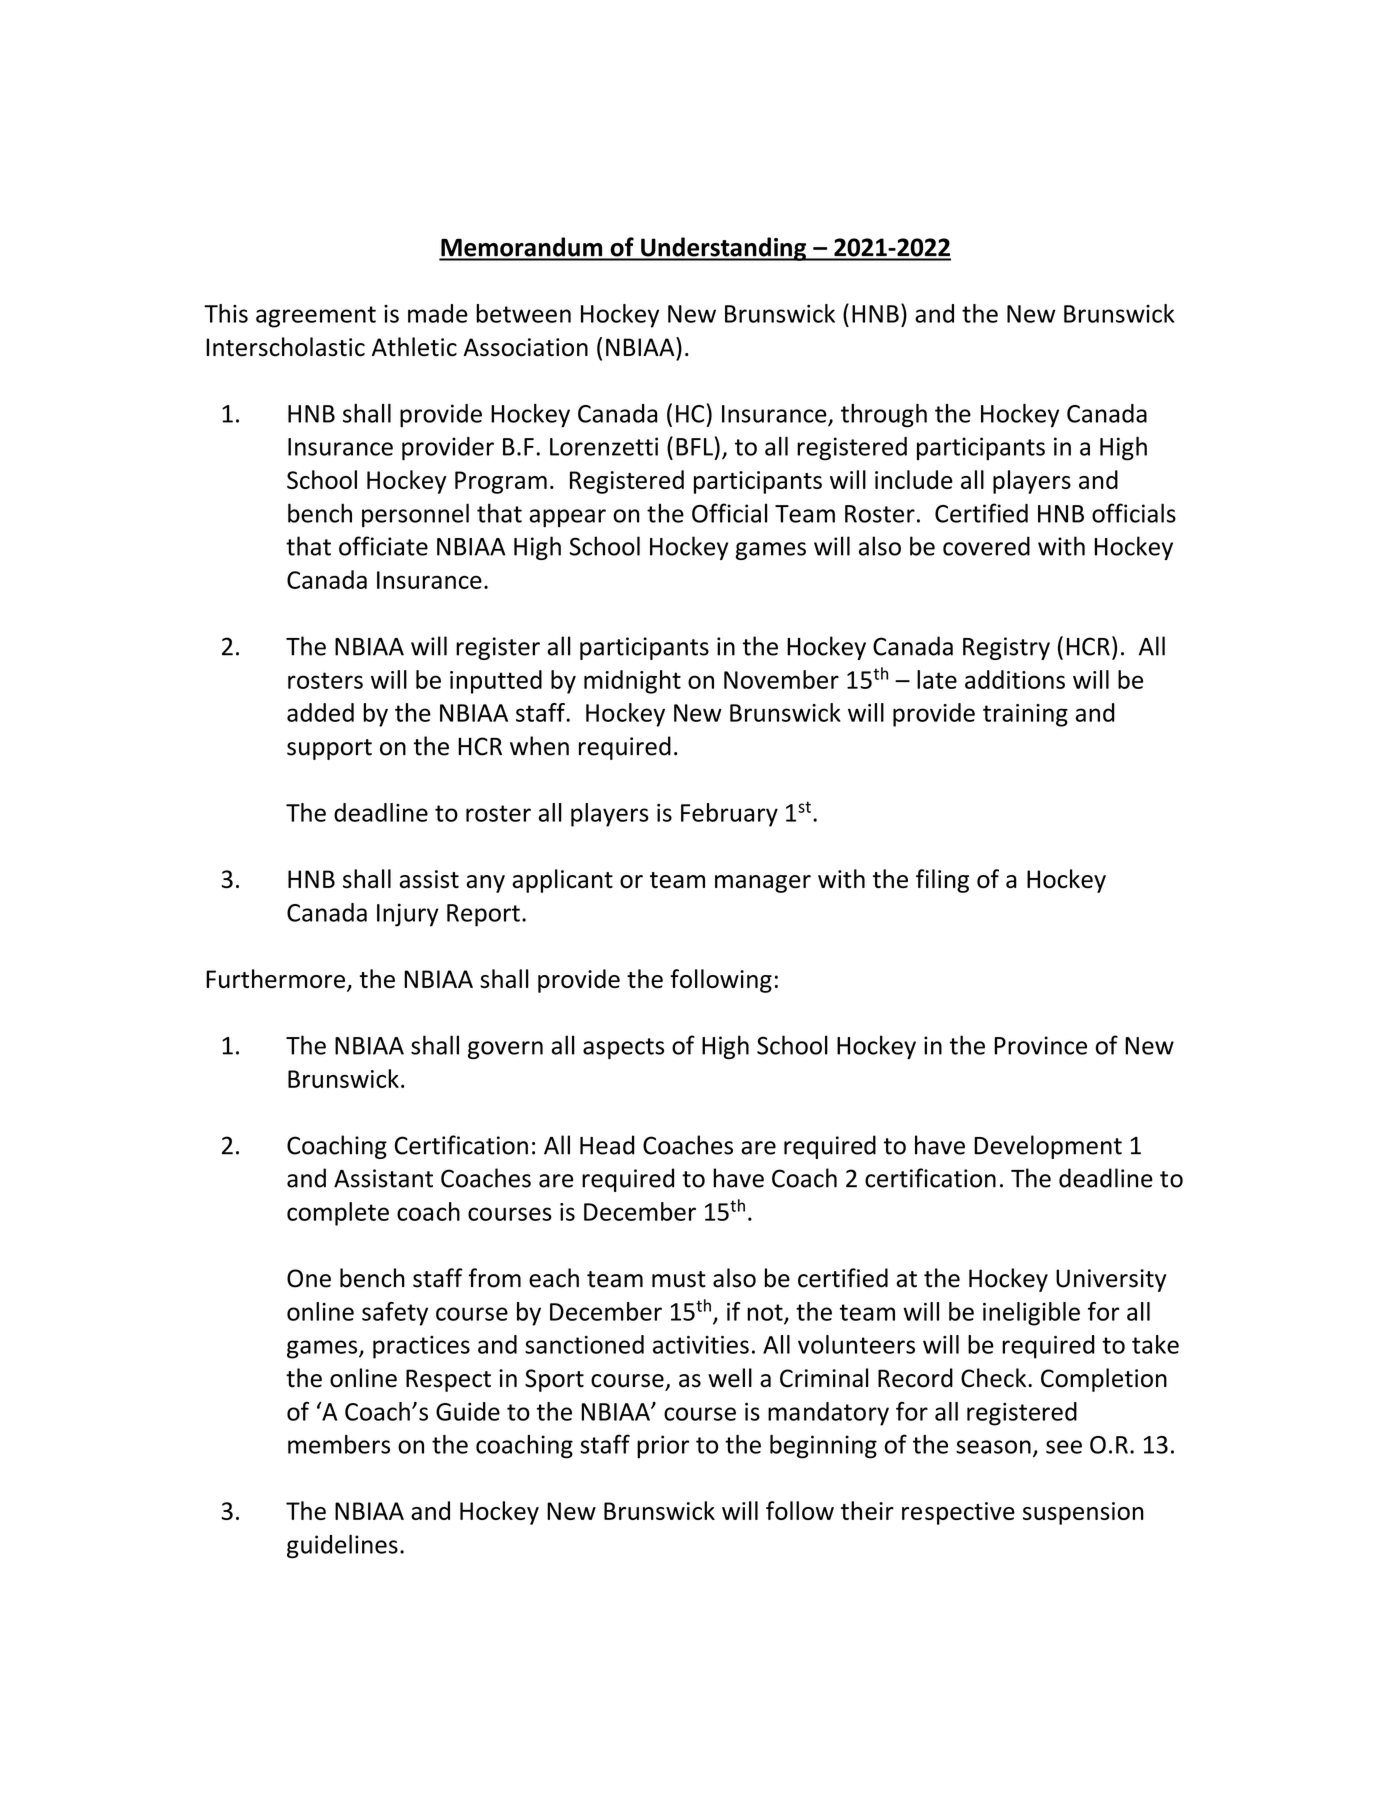  What do you see at coordinates (316, 317) in the image?
I see `agreement` at bounding box center [316, 317].
